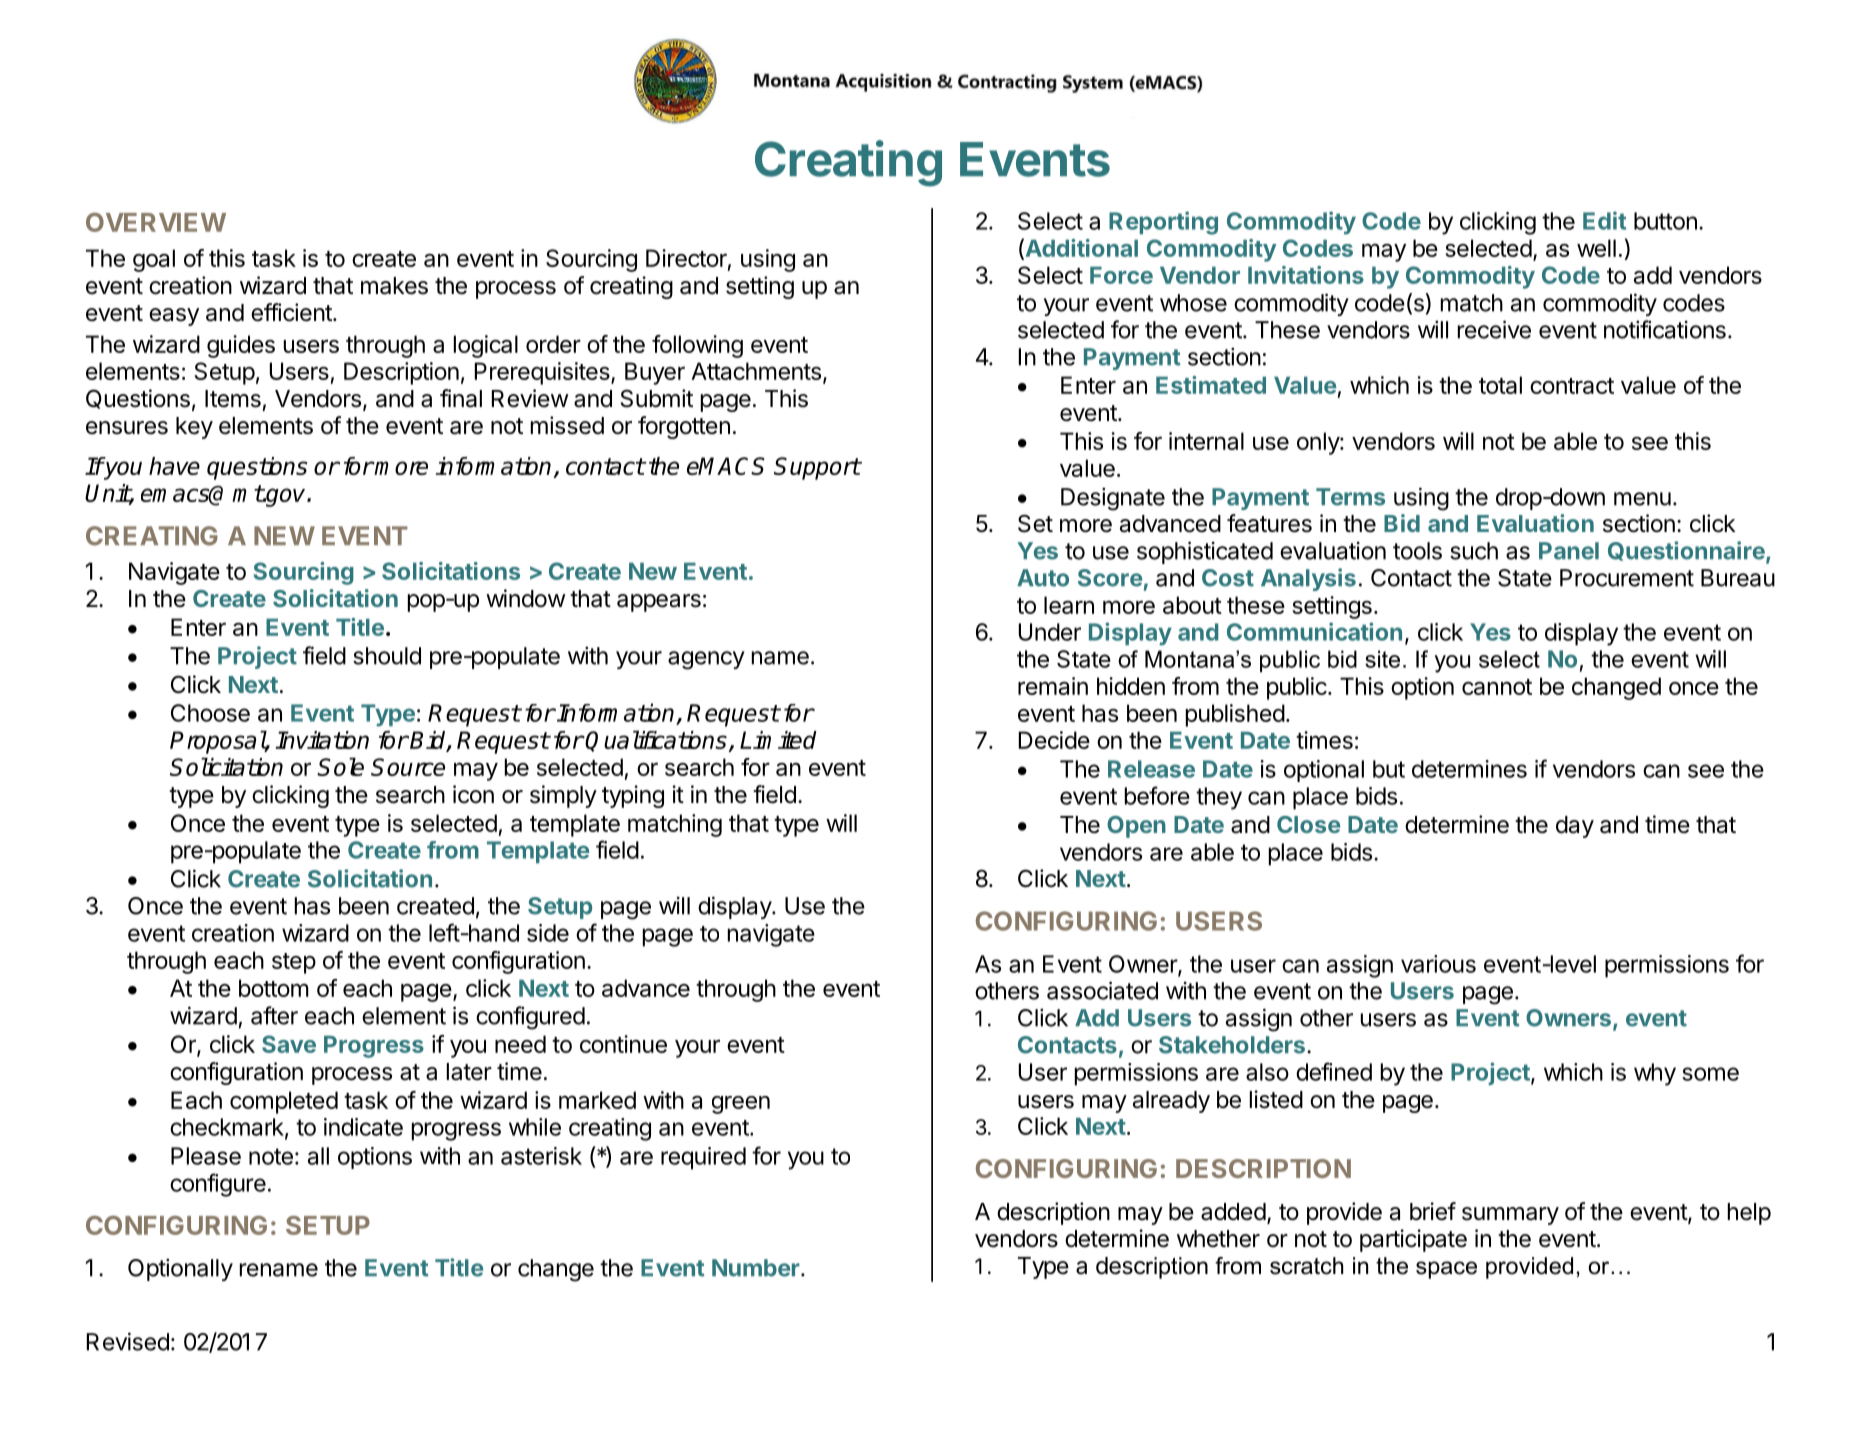 This screenshot has width=1864, height=1440. What do you see at coordinates (1575, 827) in the screenshot?
I see `day` at bounding box center [1575, 827].
